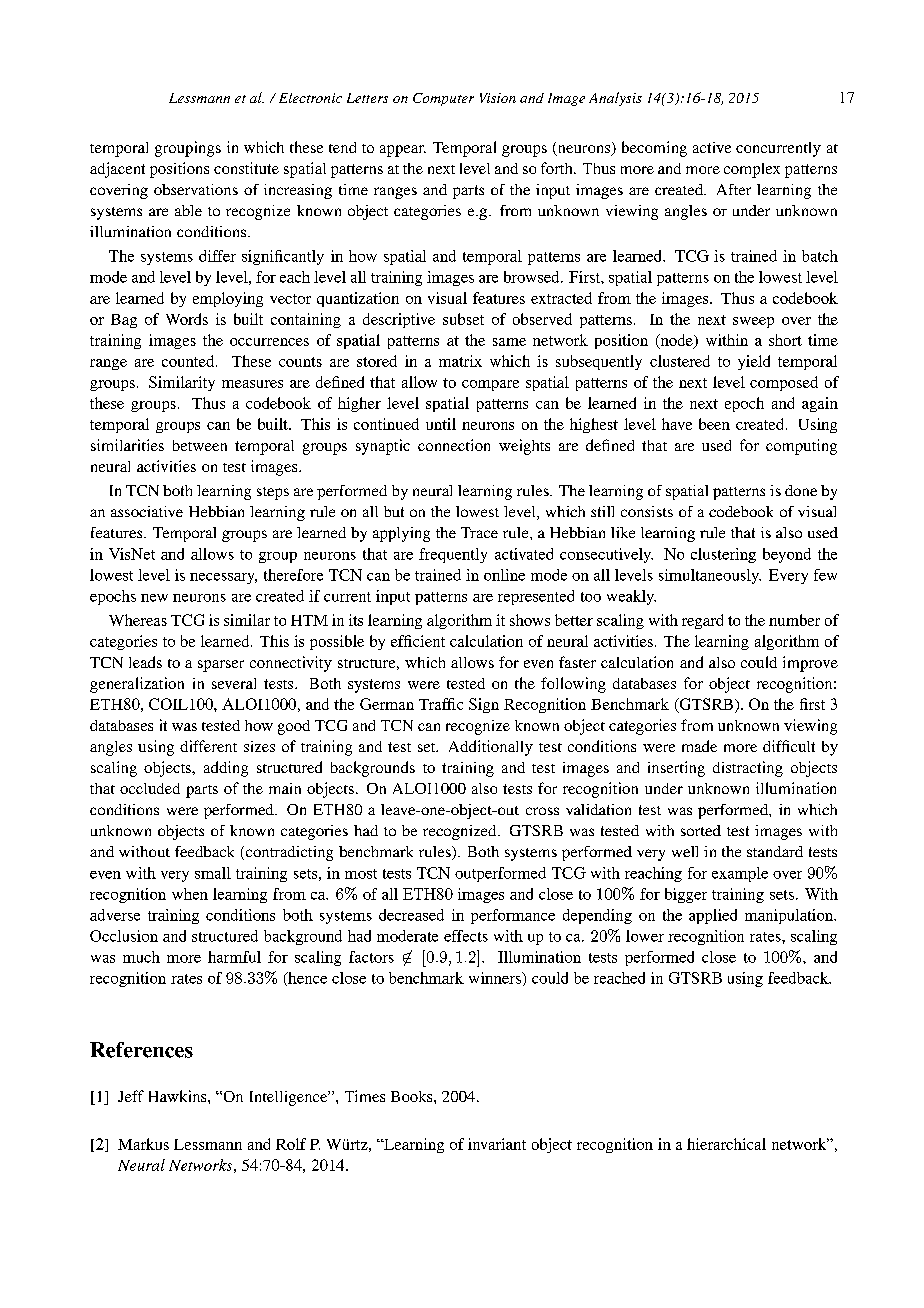  What do you see at coordinates (702, 621) in the image?
I see `regard` at bounding box center [702, 621].
